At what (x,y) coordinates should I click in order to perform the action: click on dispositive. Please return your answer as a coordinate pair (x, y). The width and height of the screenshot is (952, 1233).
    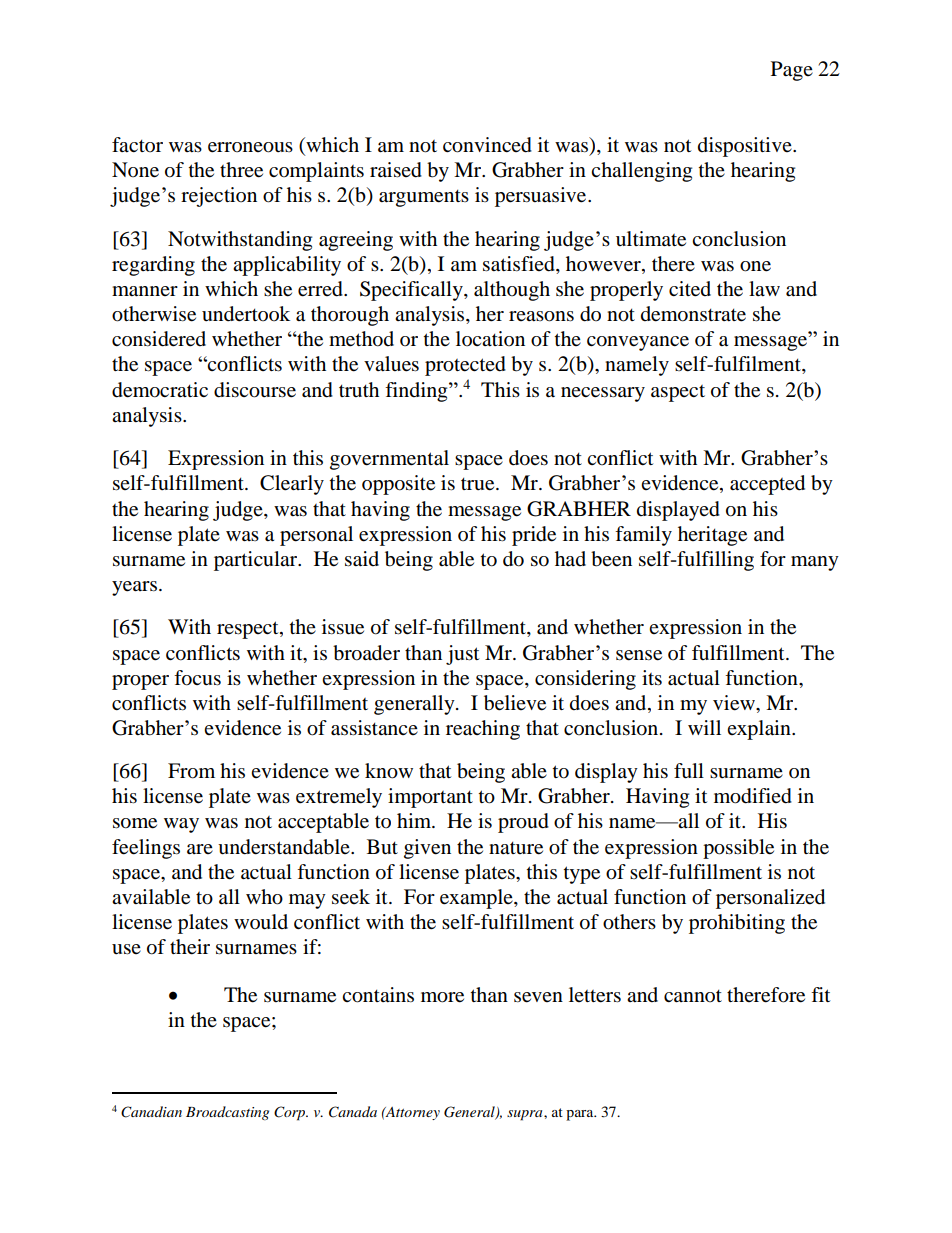
    Looking at the image, I should click on (746, 147).
